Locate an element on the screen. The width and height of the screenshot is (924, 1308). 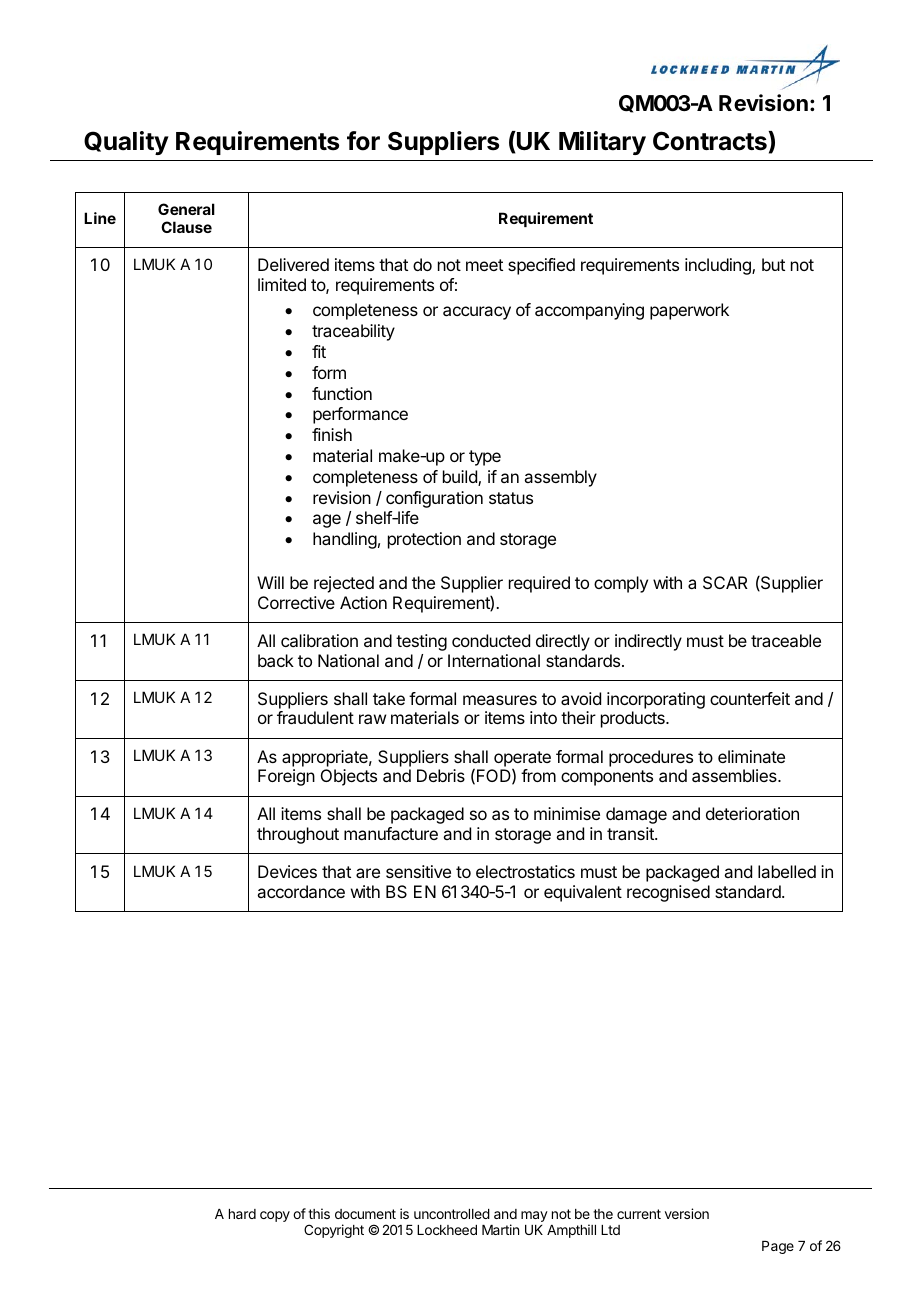
uncontrolled is located at coordinates (452, 1214).
